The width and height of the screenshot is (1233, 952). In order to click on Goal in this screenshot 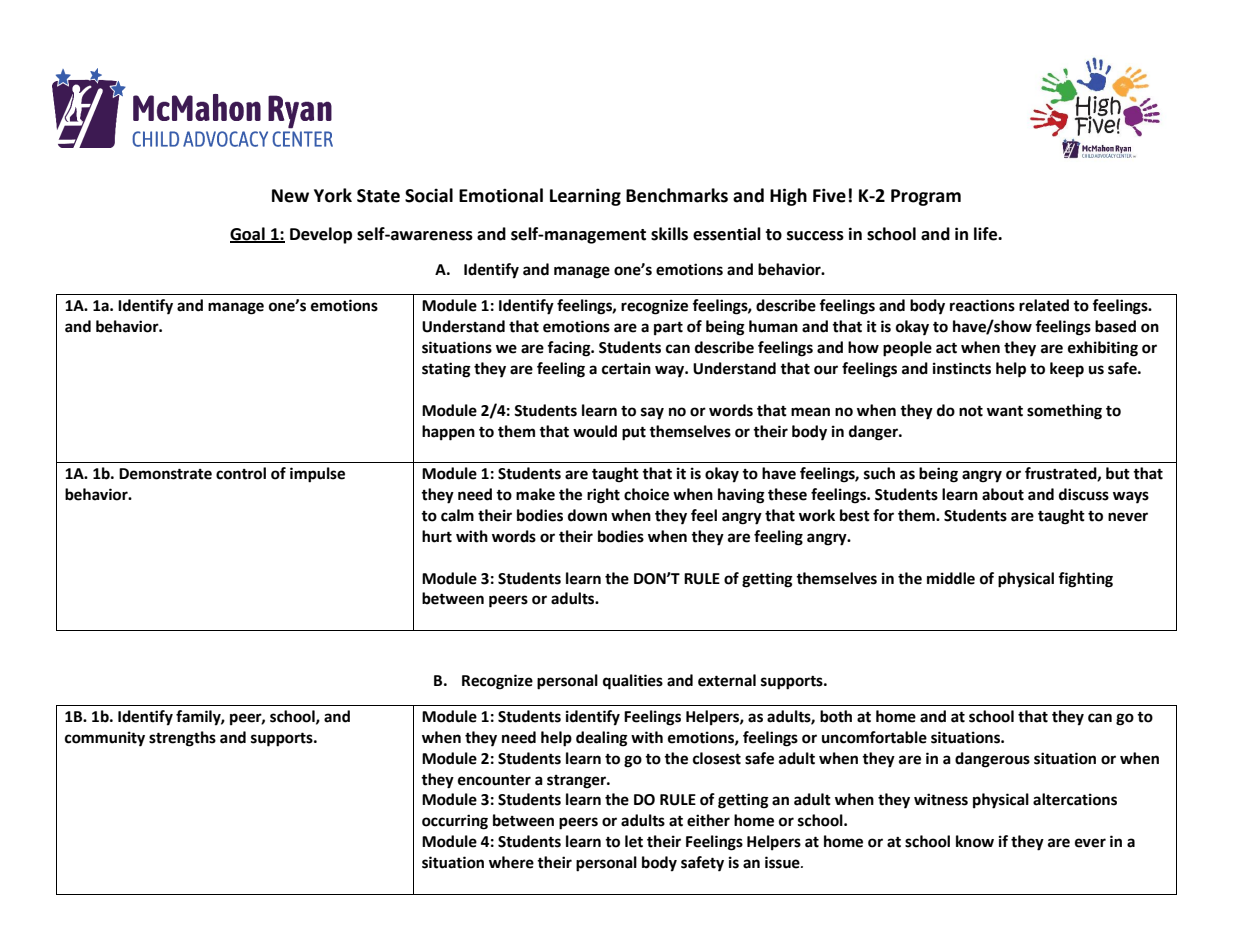, I will do `click(248, 234)`.
